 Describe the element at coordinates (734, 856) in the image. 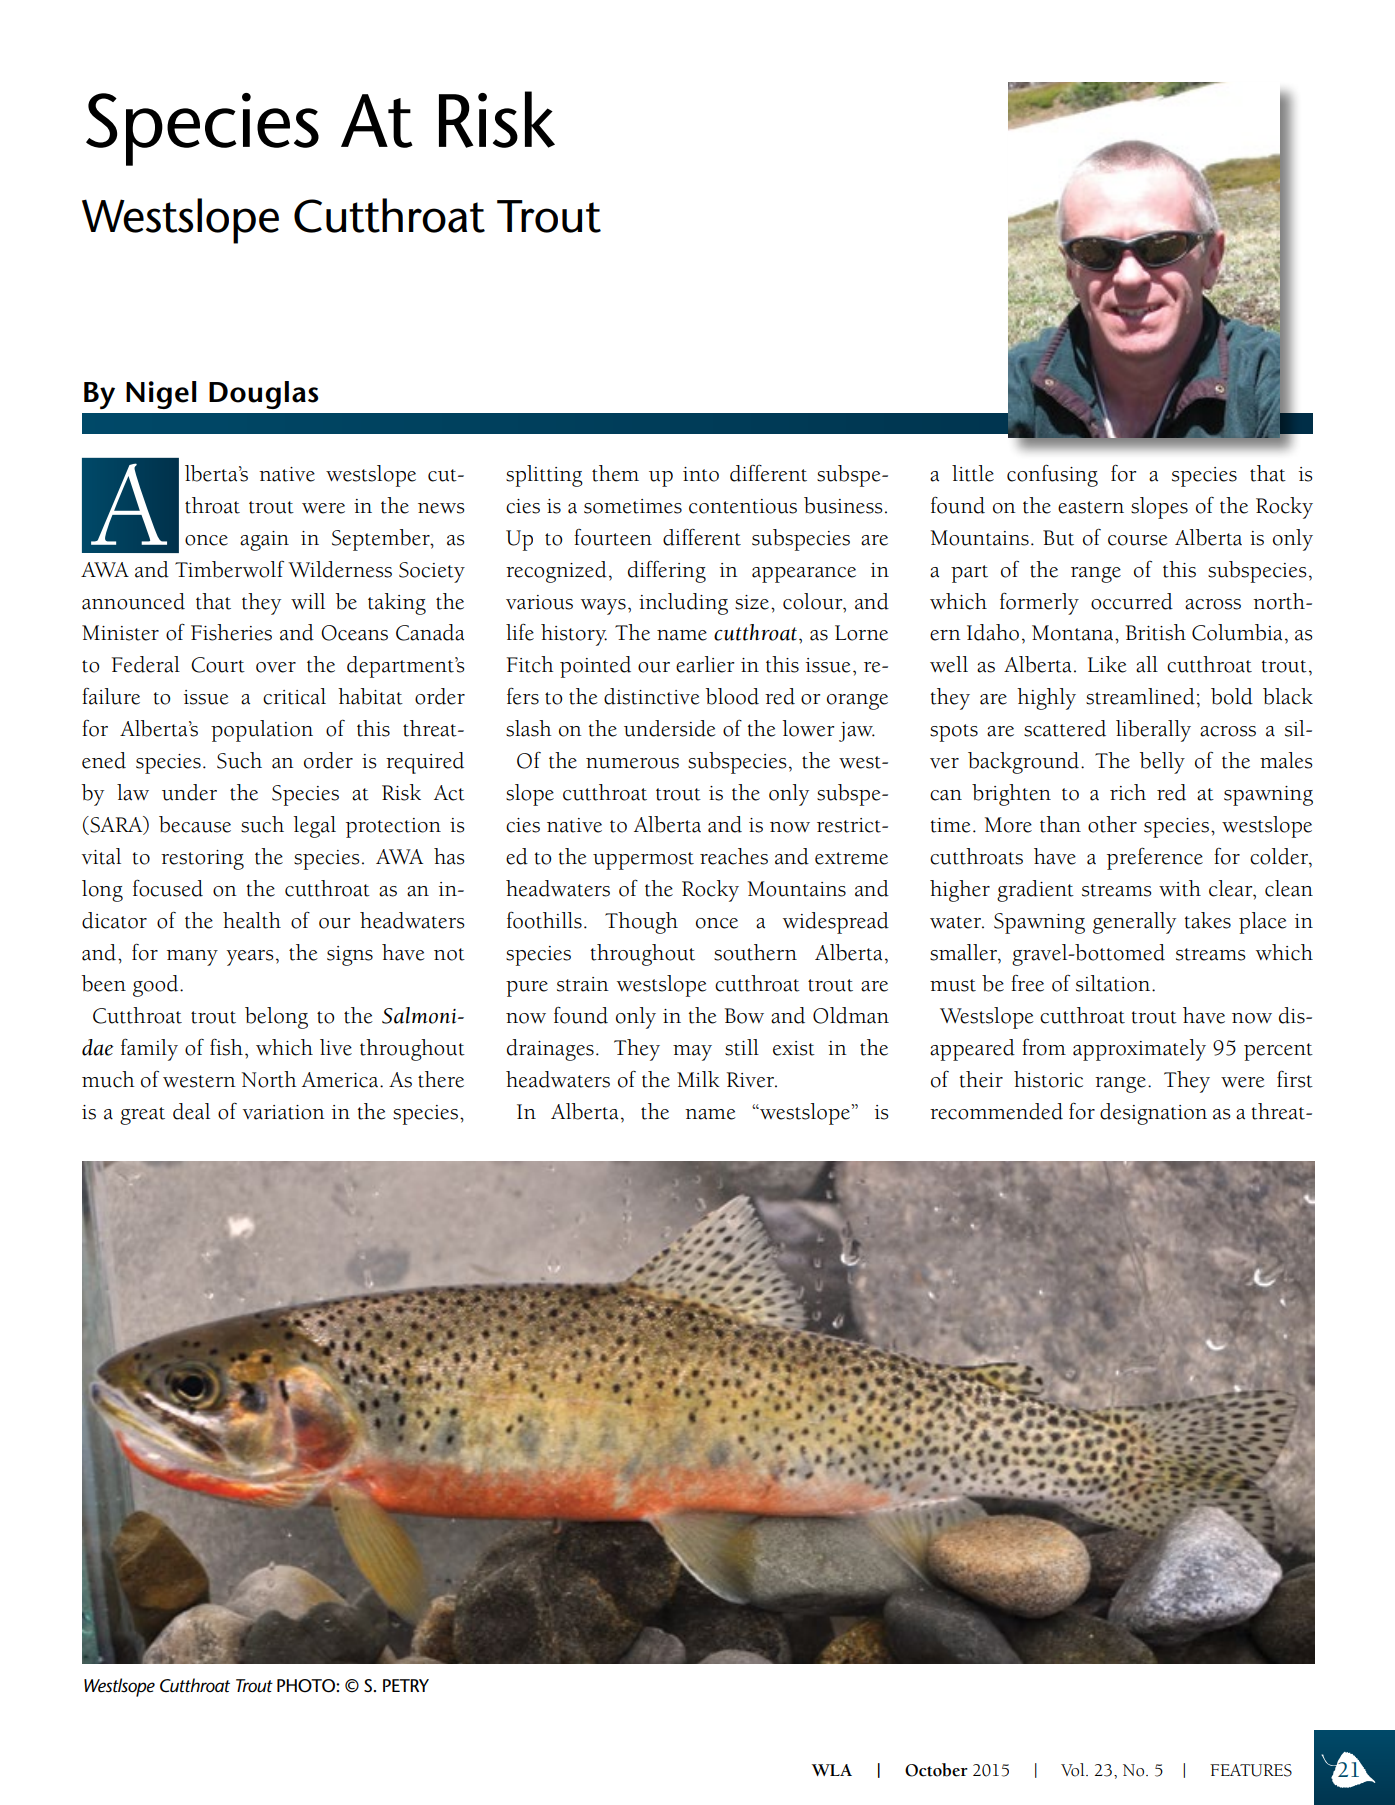

I see `reaches` at that location.
